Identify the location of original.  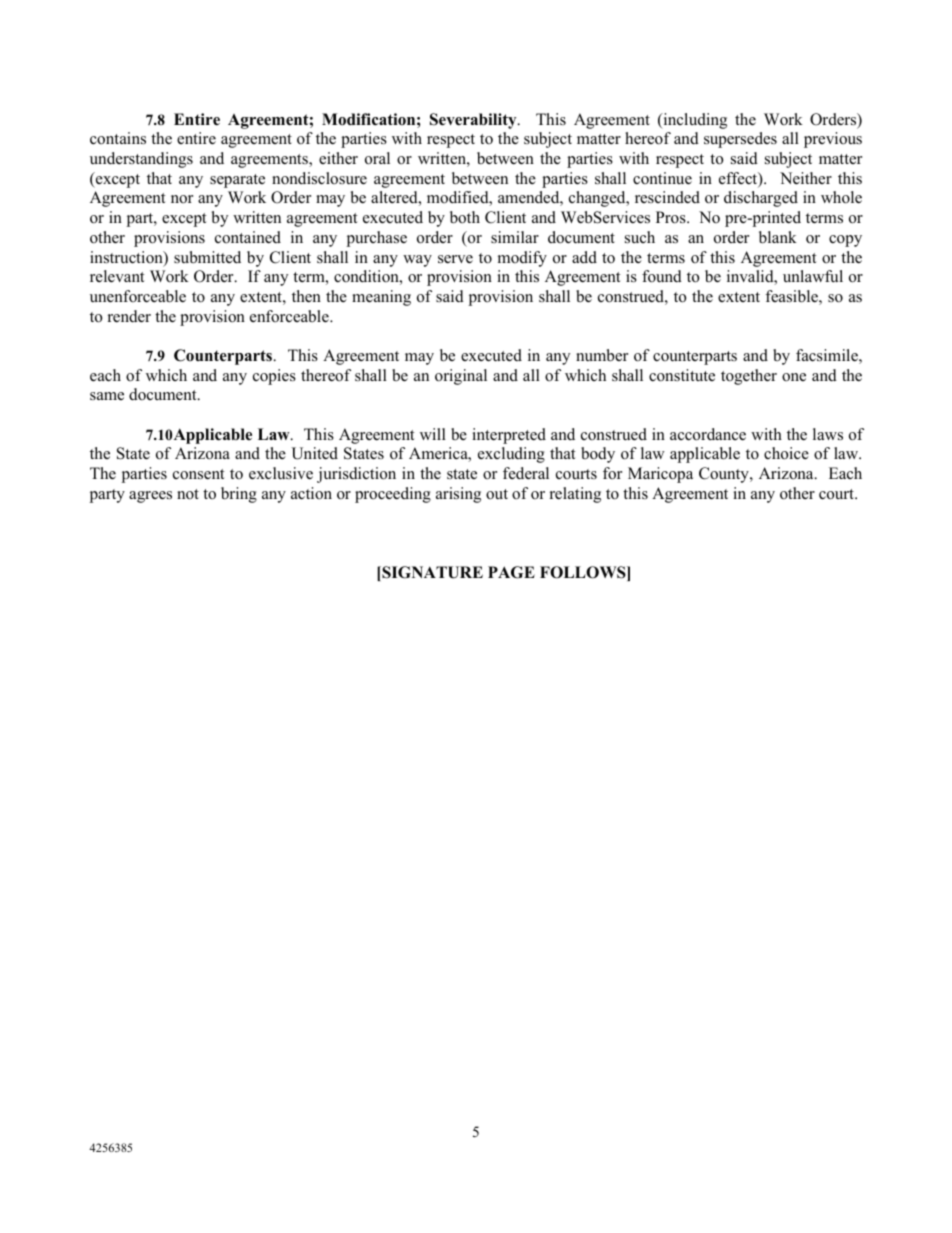
(461, 377).
